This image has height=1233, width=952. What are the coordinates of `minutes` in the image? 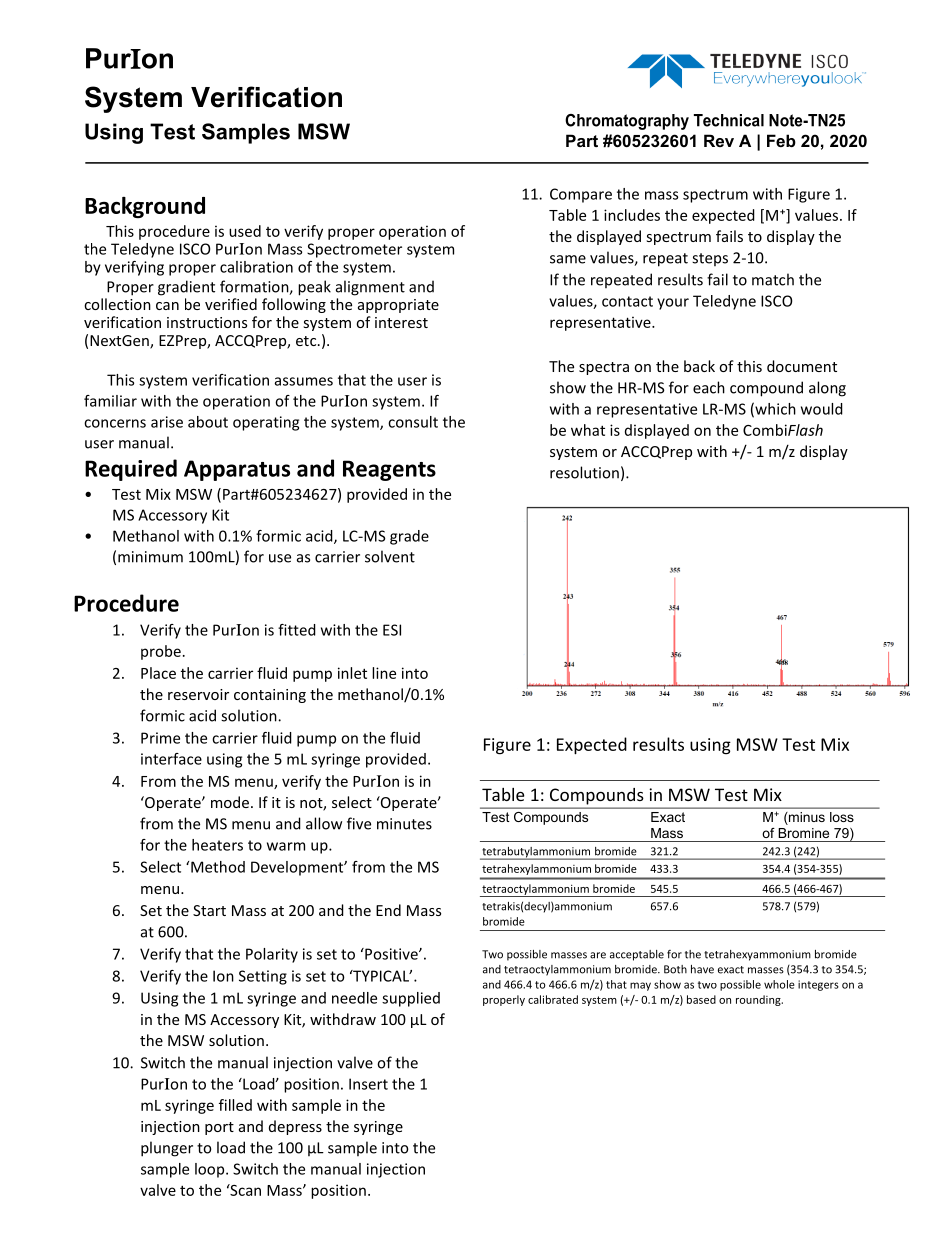 It's located at (404, 824).
